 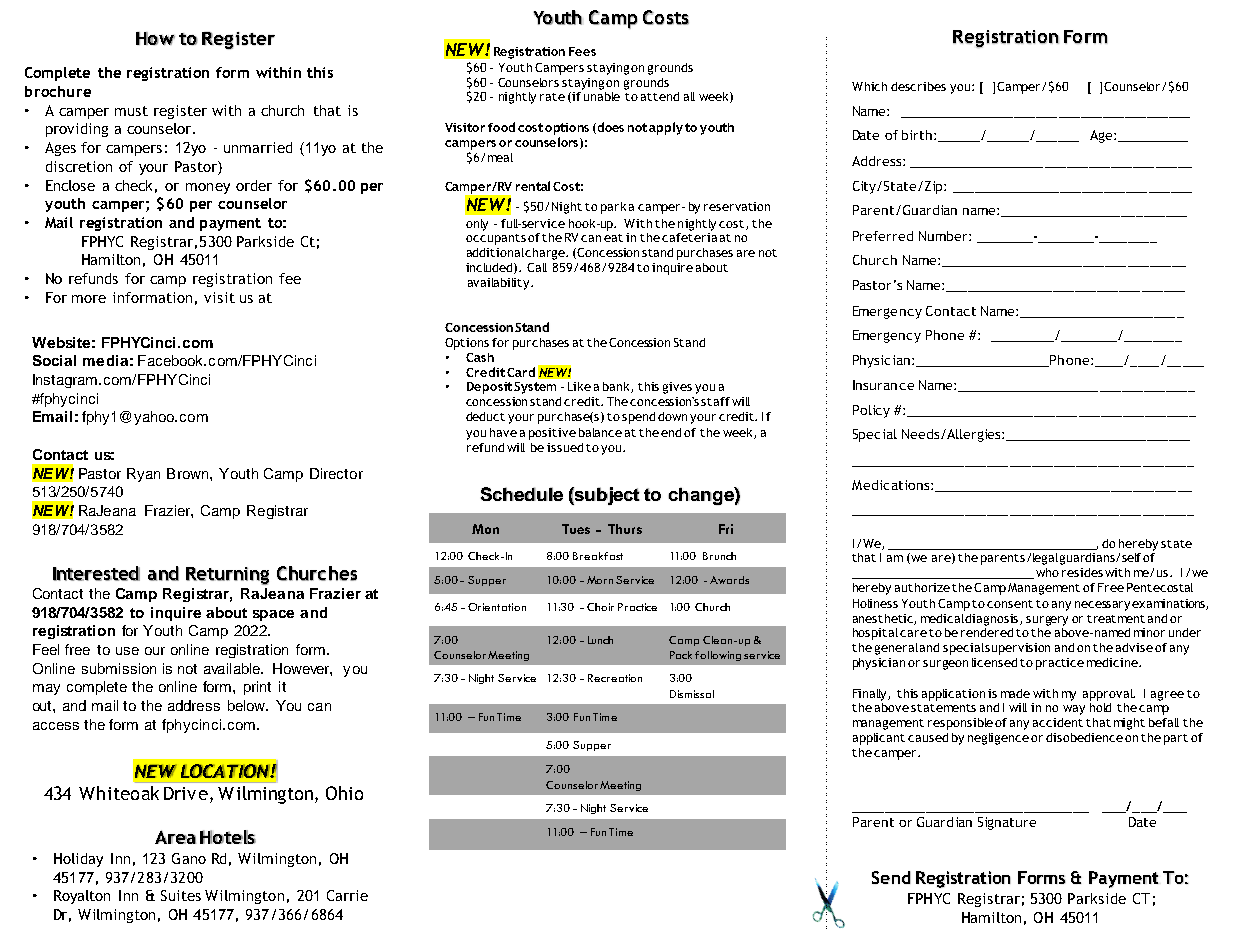 I want to click on Policy, so click(x=871, y=411).
